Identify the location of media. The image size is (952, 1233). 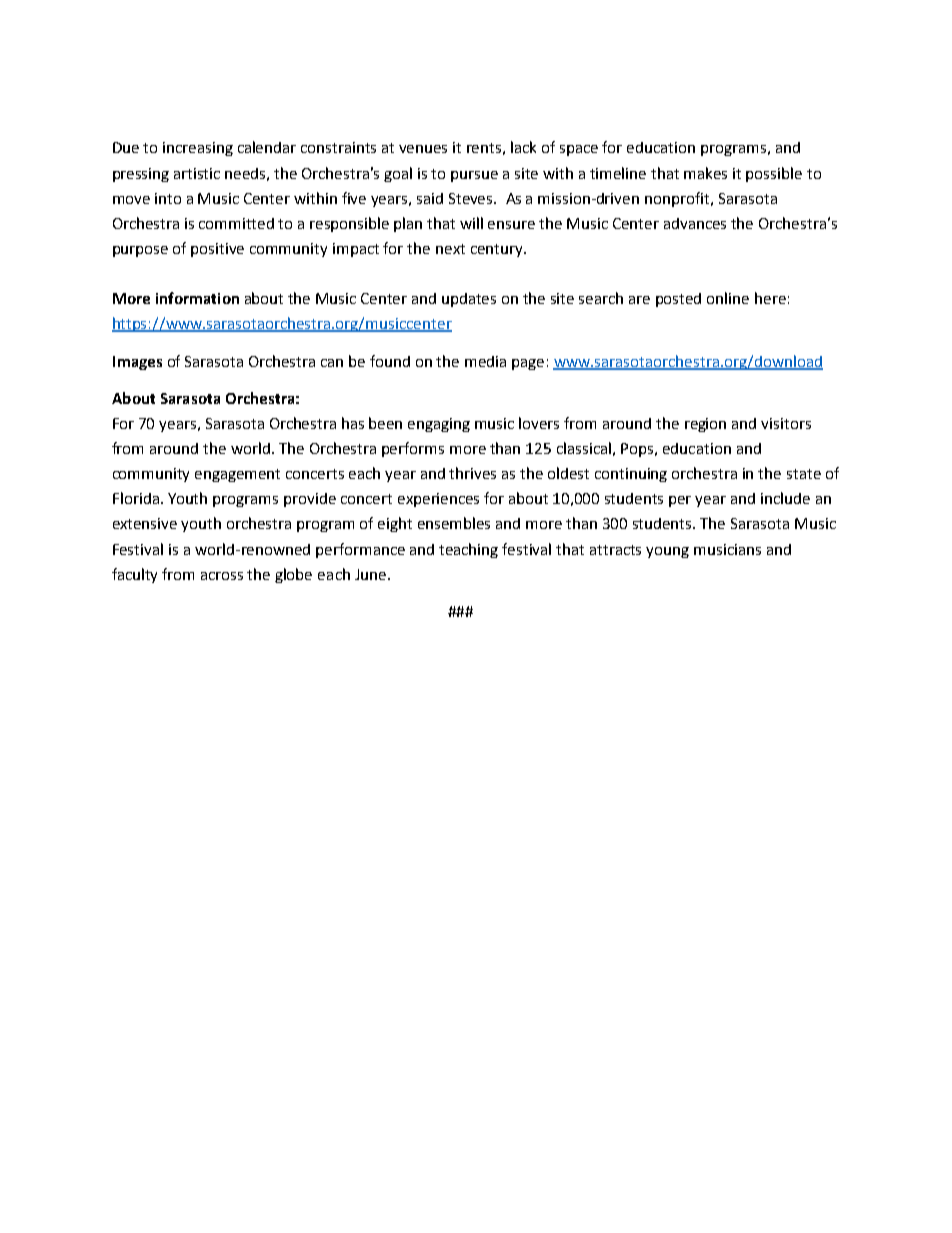
(485, 361).
